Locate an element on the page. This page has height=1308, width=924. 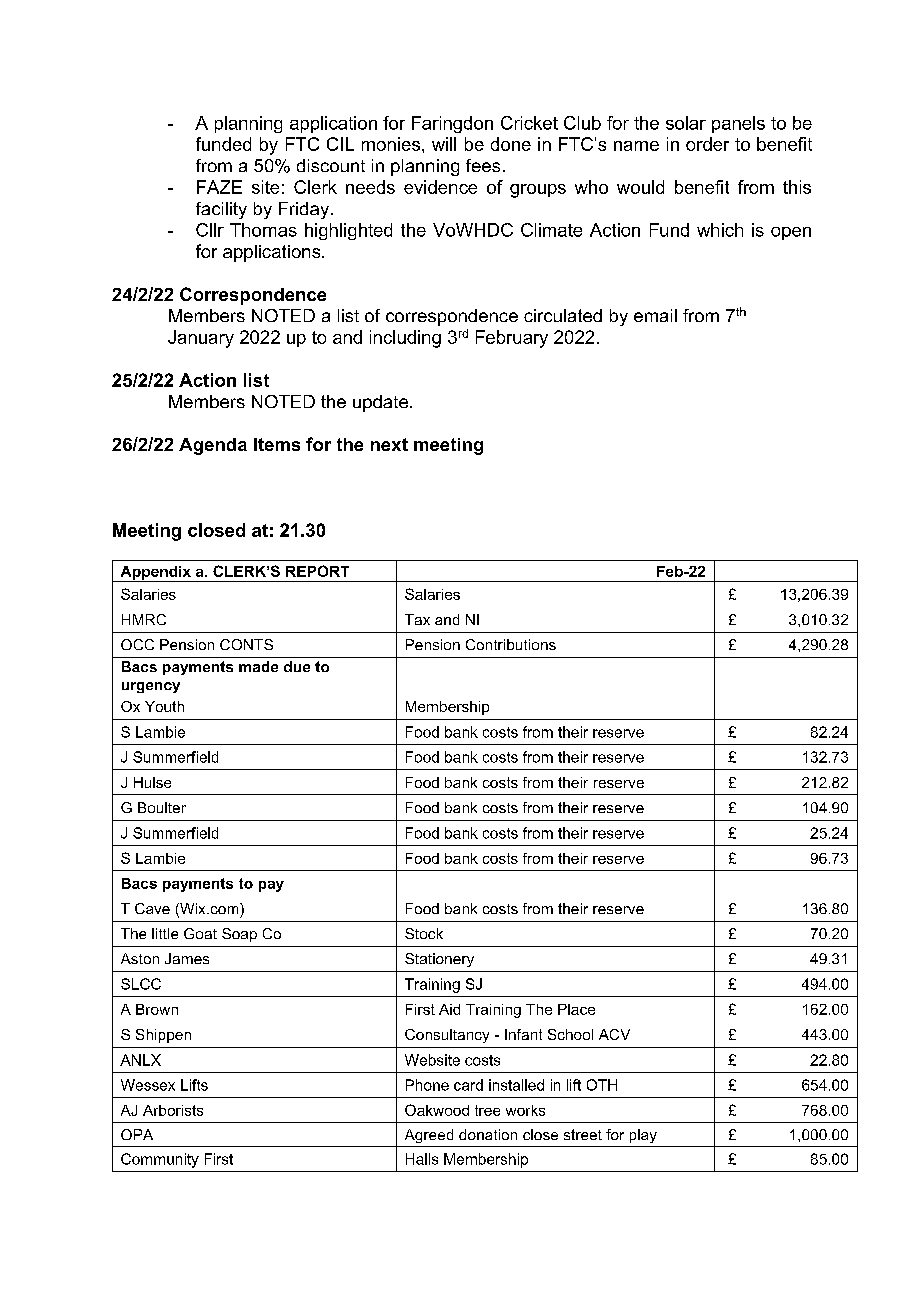
donation is located at coordinates (488, 1134).
